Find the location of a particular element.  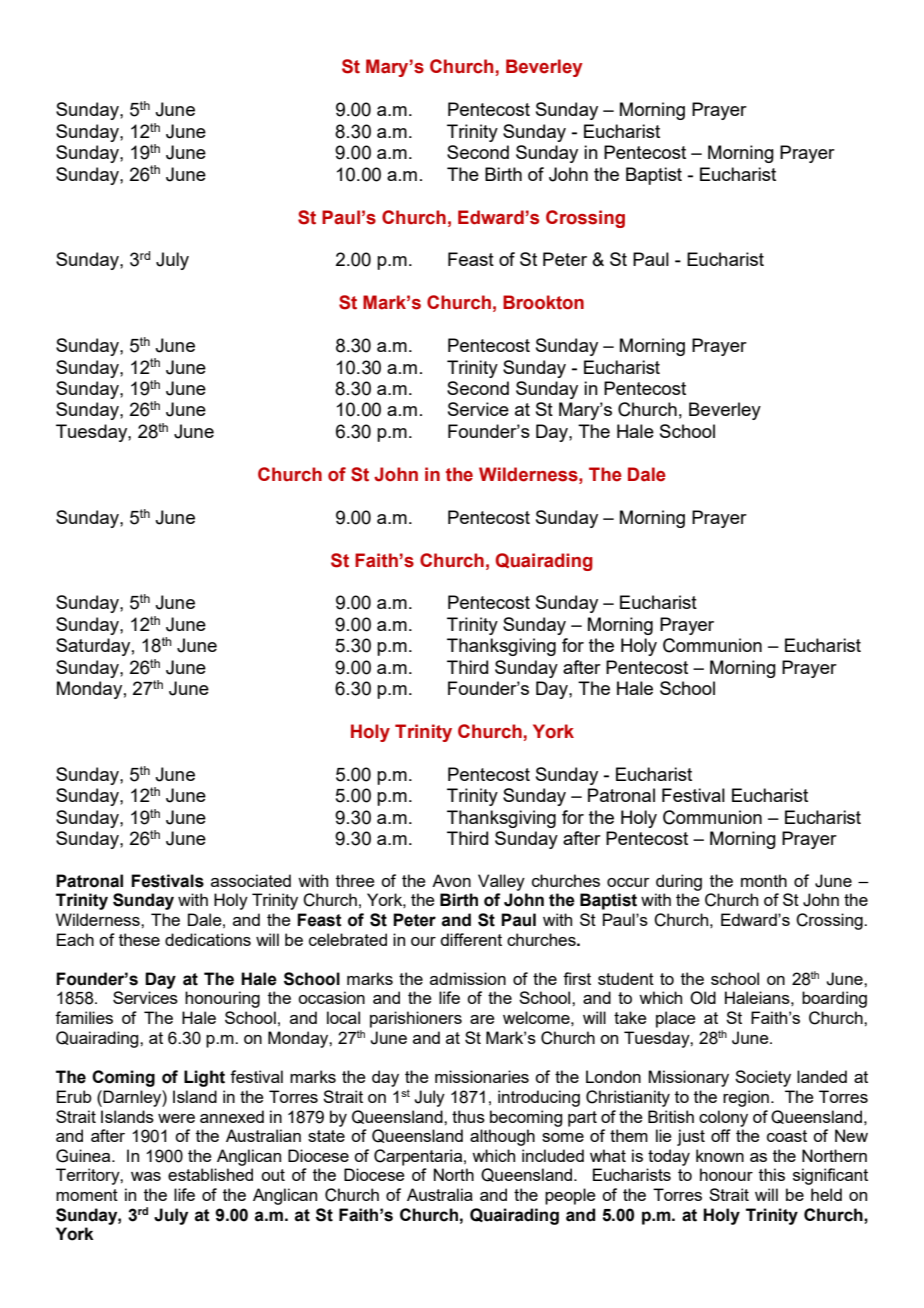

thus is located at coordinates (468, 1116).
